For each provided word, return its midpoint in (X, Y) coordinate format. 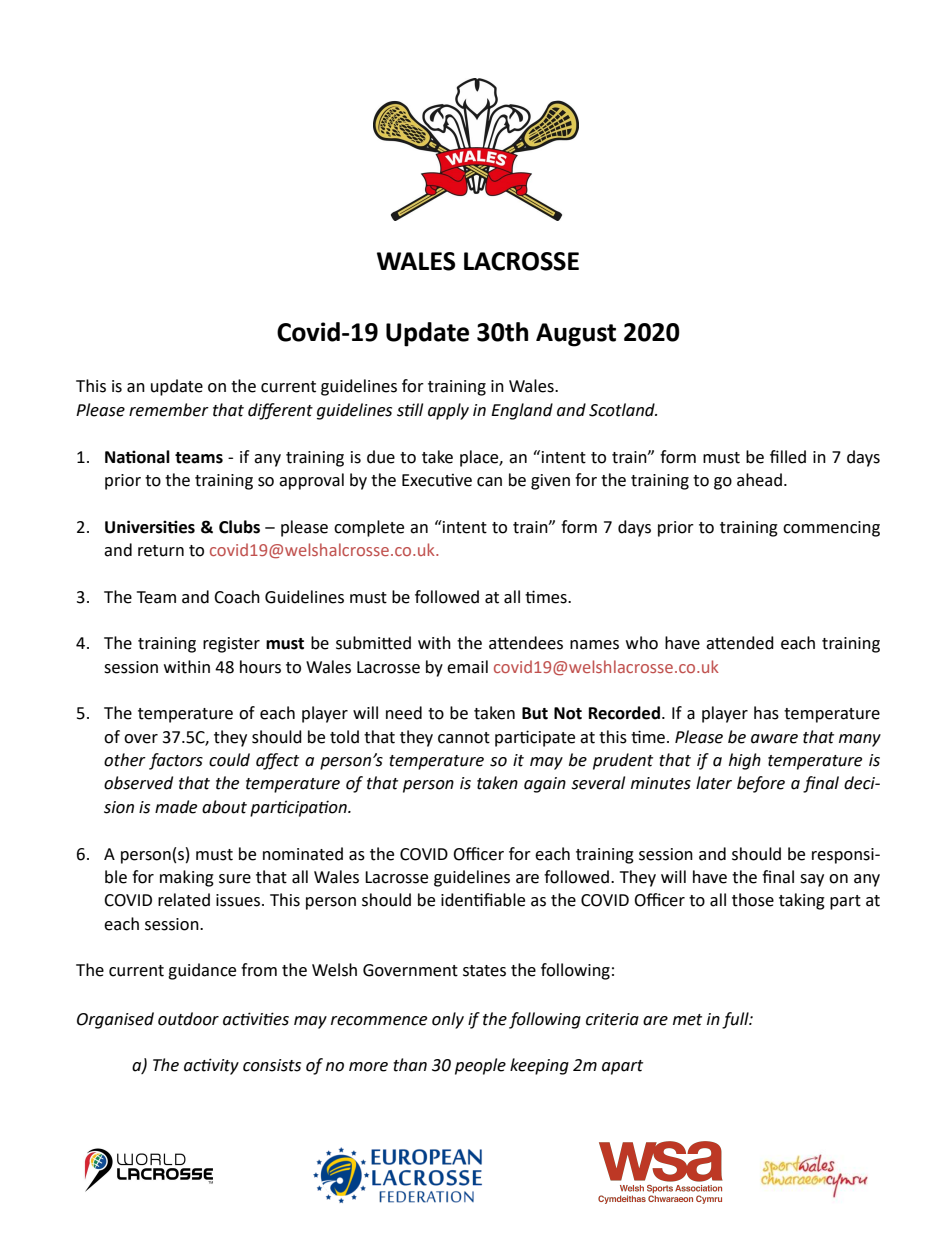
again (545, 785)
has (766, 713)
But (535, 713)
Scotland (623, 410)
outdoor (188, 1019)
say (812, 880)
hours (260, 667)
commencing (831, 529)
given (550, 482)
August (576, 335)
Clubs (239, 527)
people (480, 1066)
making (187, 878)
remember (169, 410)
